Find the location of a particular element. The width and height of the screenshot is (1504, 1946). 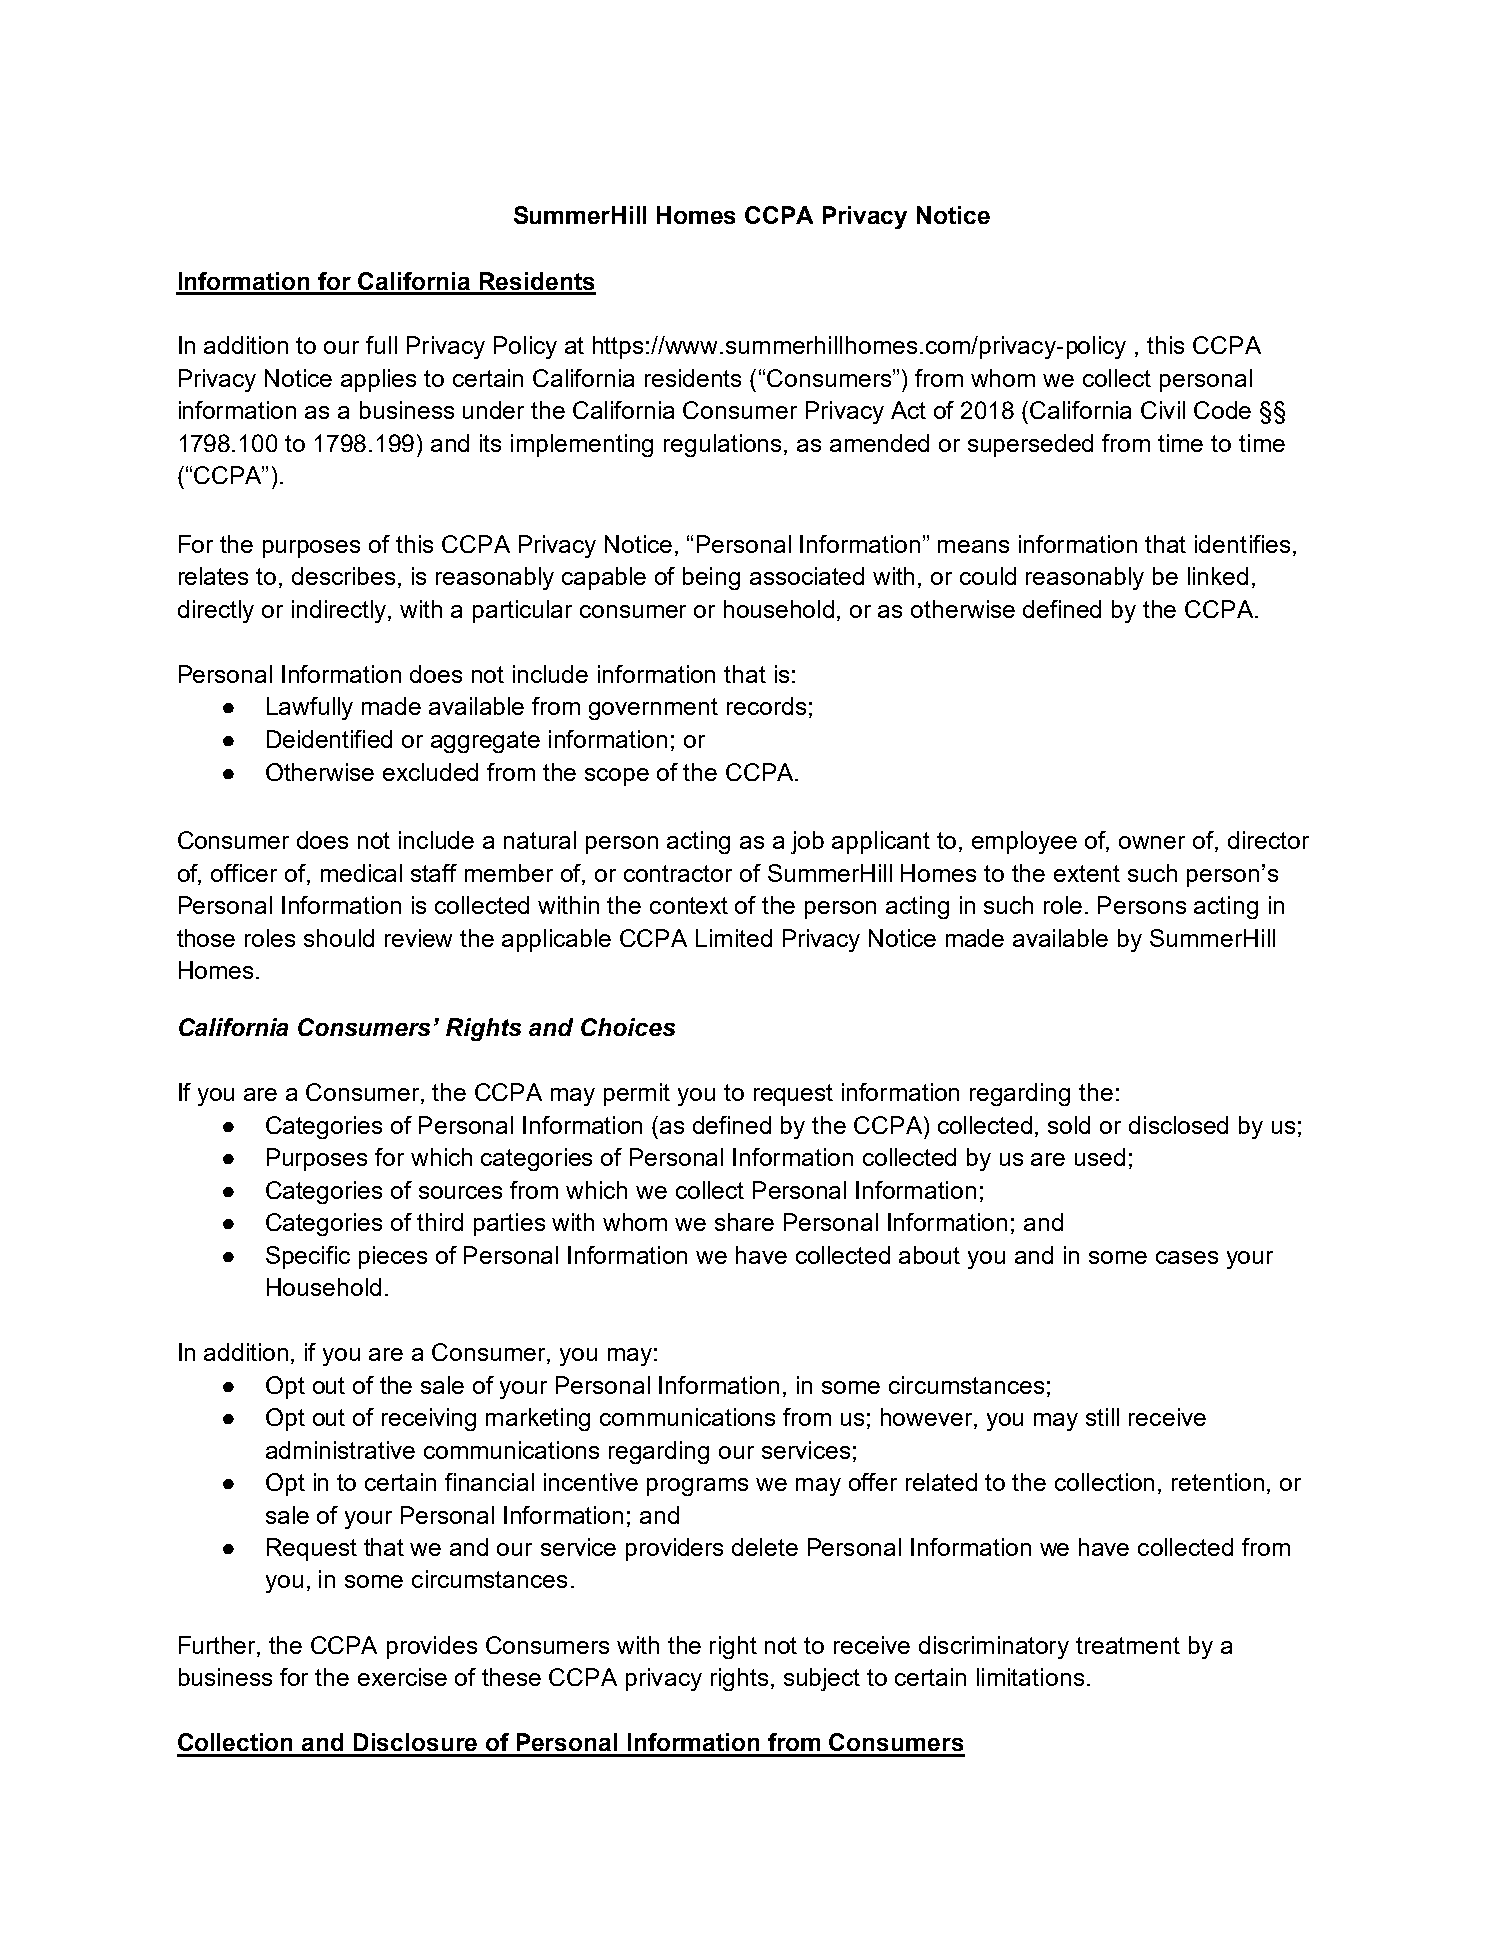

should is located at coordinates (339, 938).
